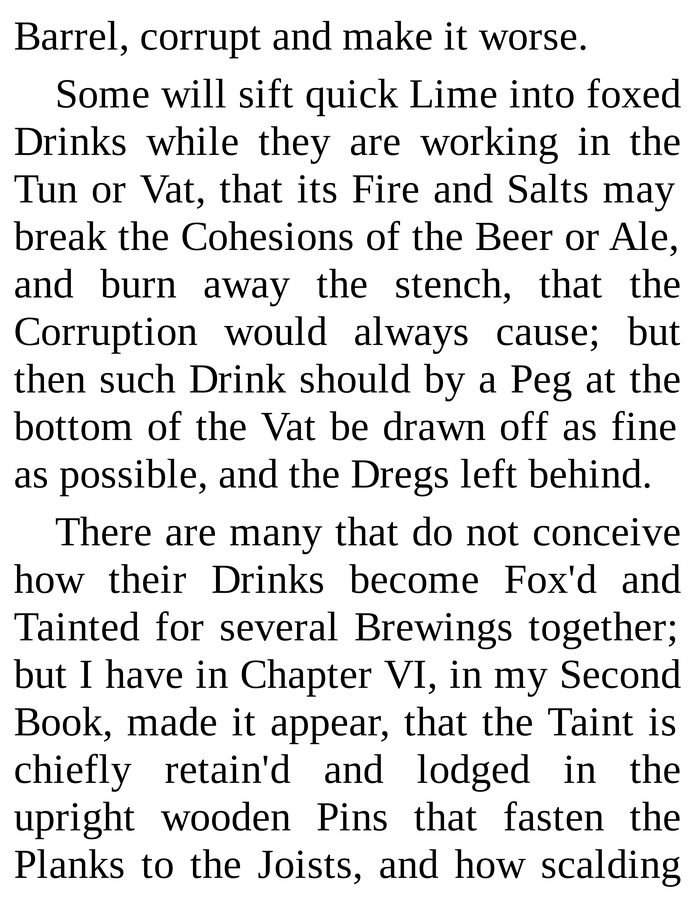  I want to click on upright, so click(74, 820).
